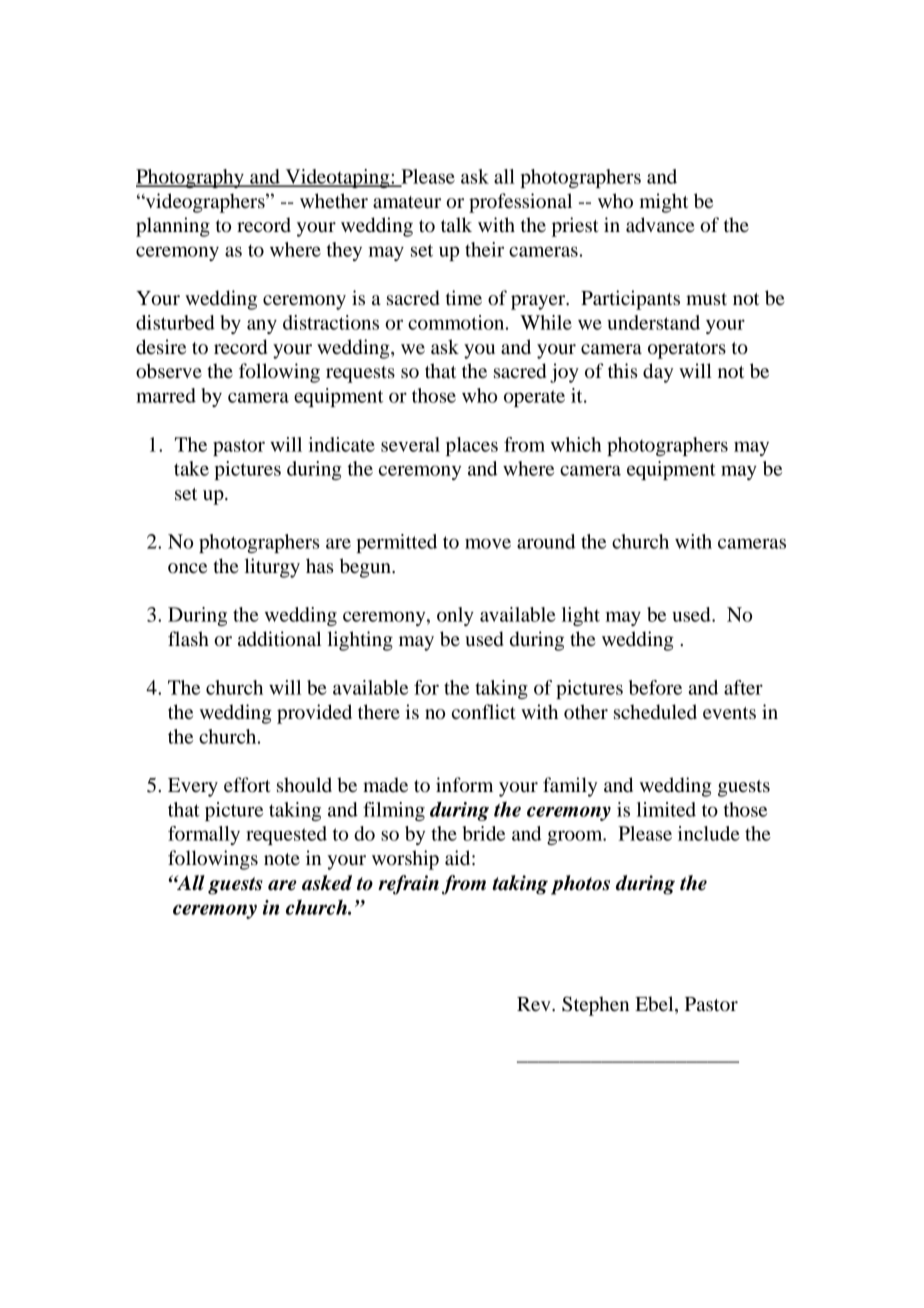 The height and width of the document is (1308, 924). What do you see at coordinates (314, 714) in the document?
I see `provided` at bounding box center [314, 714].
